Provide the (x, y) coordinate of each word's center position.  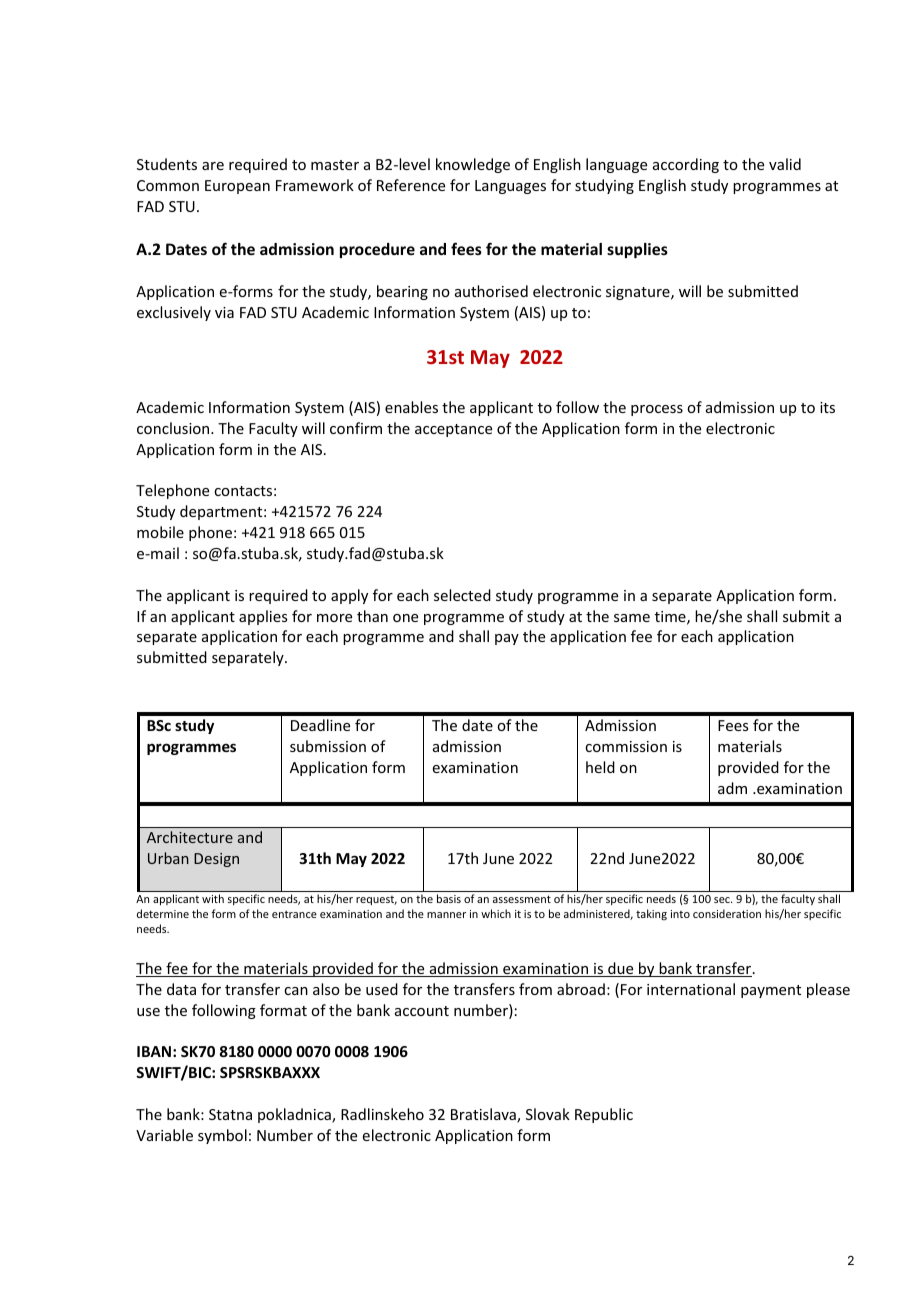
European (237, 187)
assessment (522, 899)
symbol (222, 1136)
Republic (604, 1115)
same (632, 618)
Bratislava (484, 1115)
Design (216, 860)
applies (263, 617)
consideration (727, 913)
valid (785, 164)
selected (462, 595)
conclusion (174, 428)
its (827, 407)
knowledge (473, 165)
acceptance (453, 430)
